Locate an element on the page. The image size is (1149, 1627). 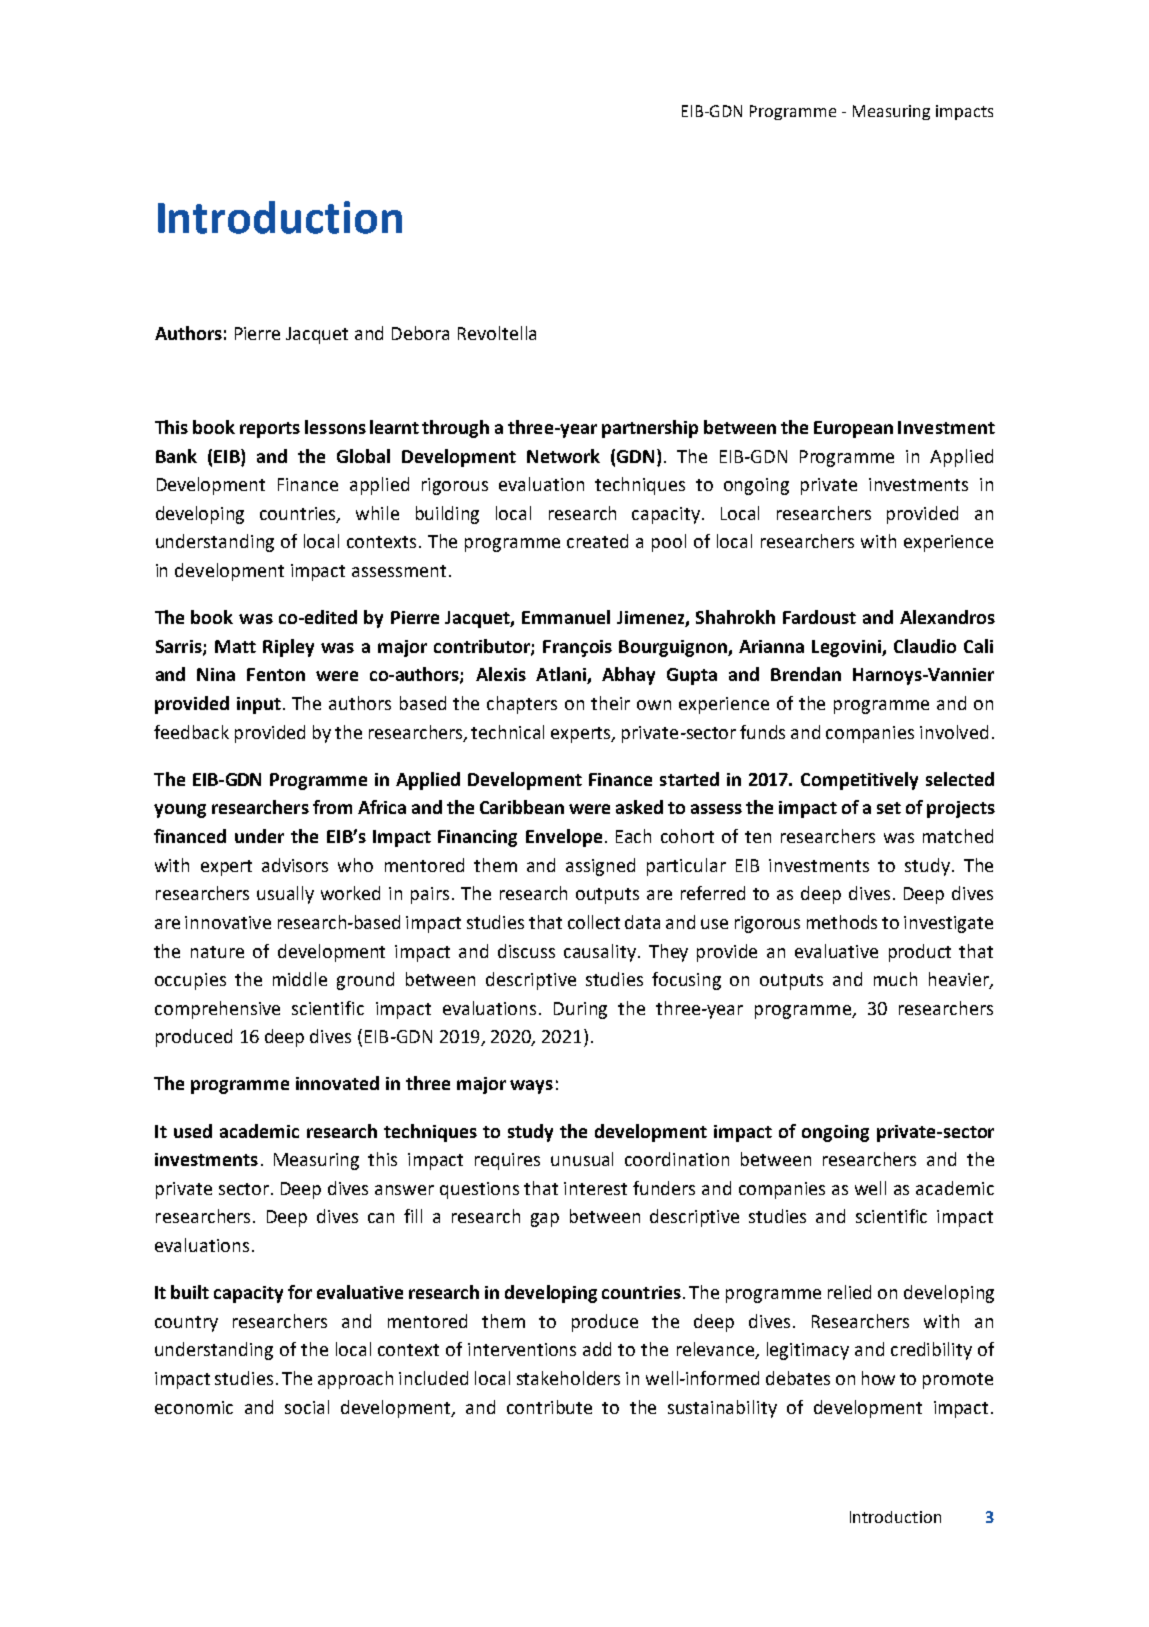
Competitively is located at coordinates (859, 781).
